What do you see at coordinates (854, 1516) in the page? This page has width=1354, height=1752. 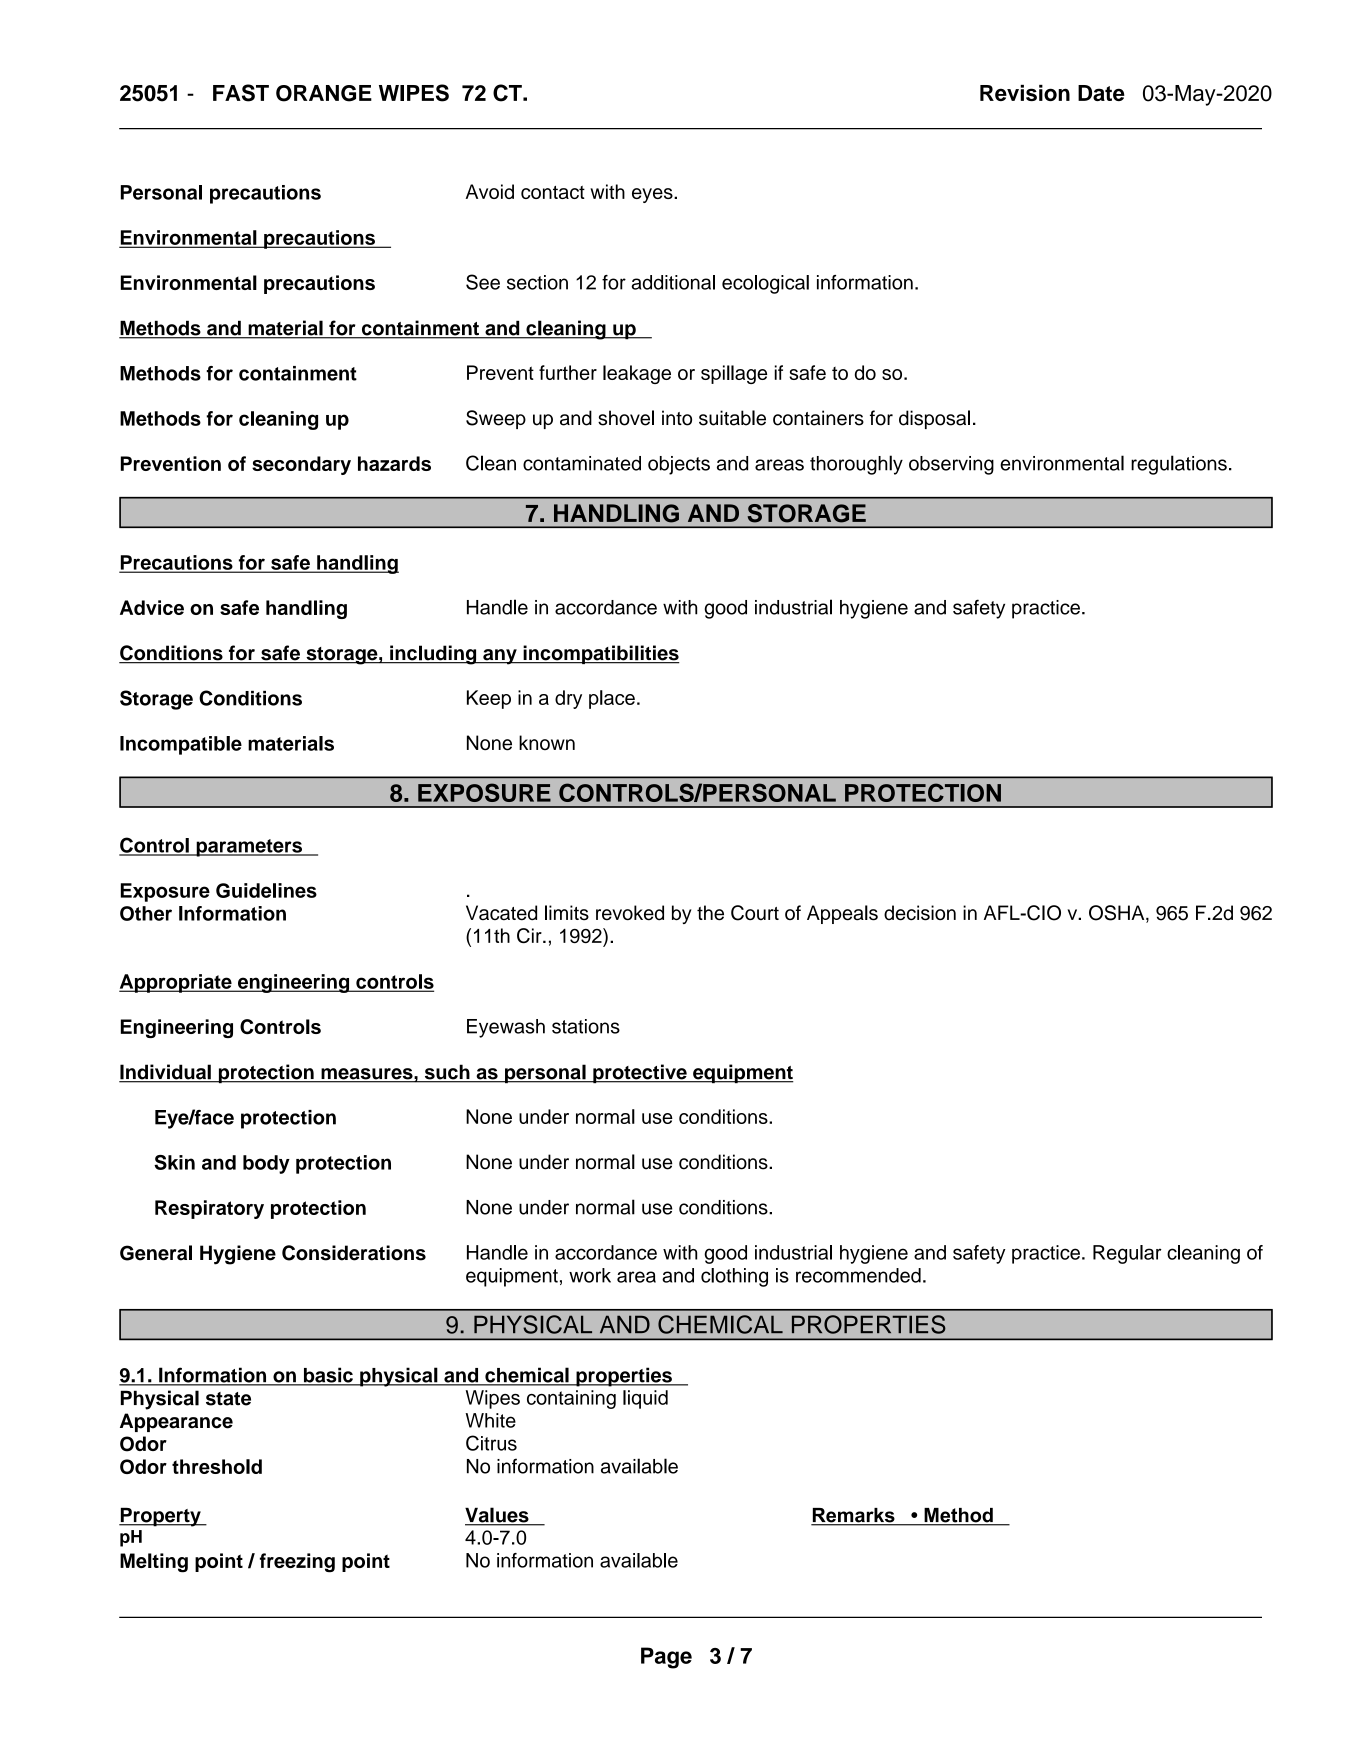 I see `Remarks` at bounding box center [854, 1516].
